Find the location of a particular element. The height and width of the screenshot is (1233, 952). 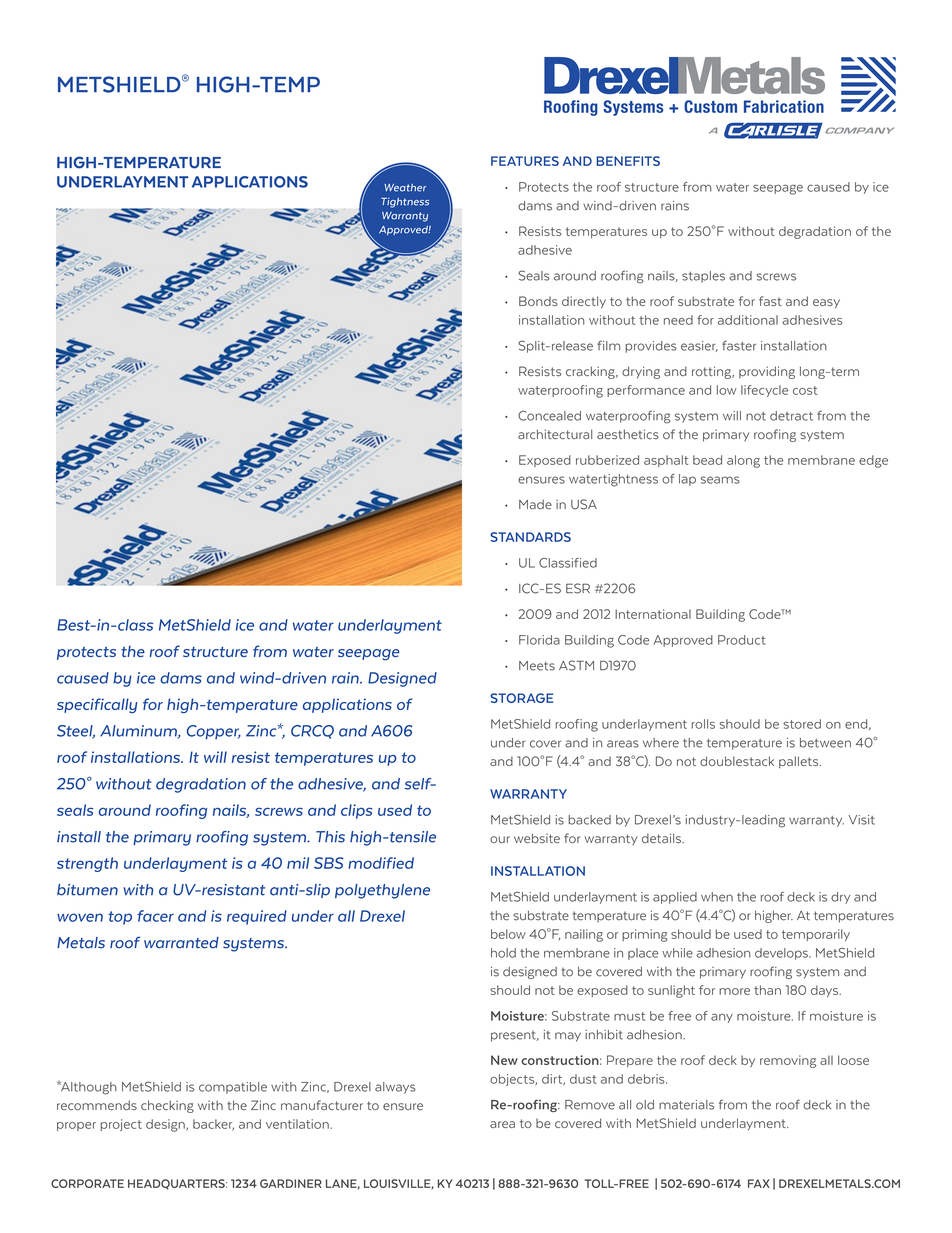

Product is located at coordinates (741, 640).
